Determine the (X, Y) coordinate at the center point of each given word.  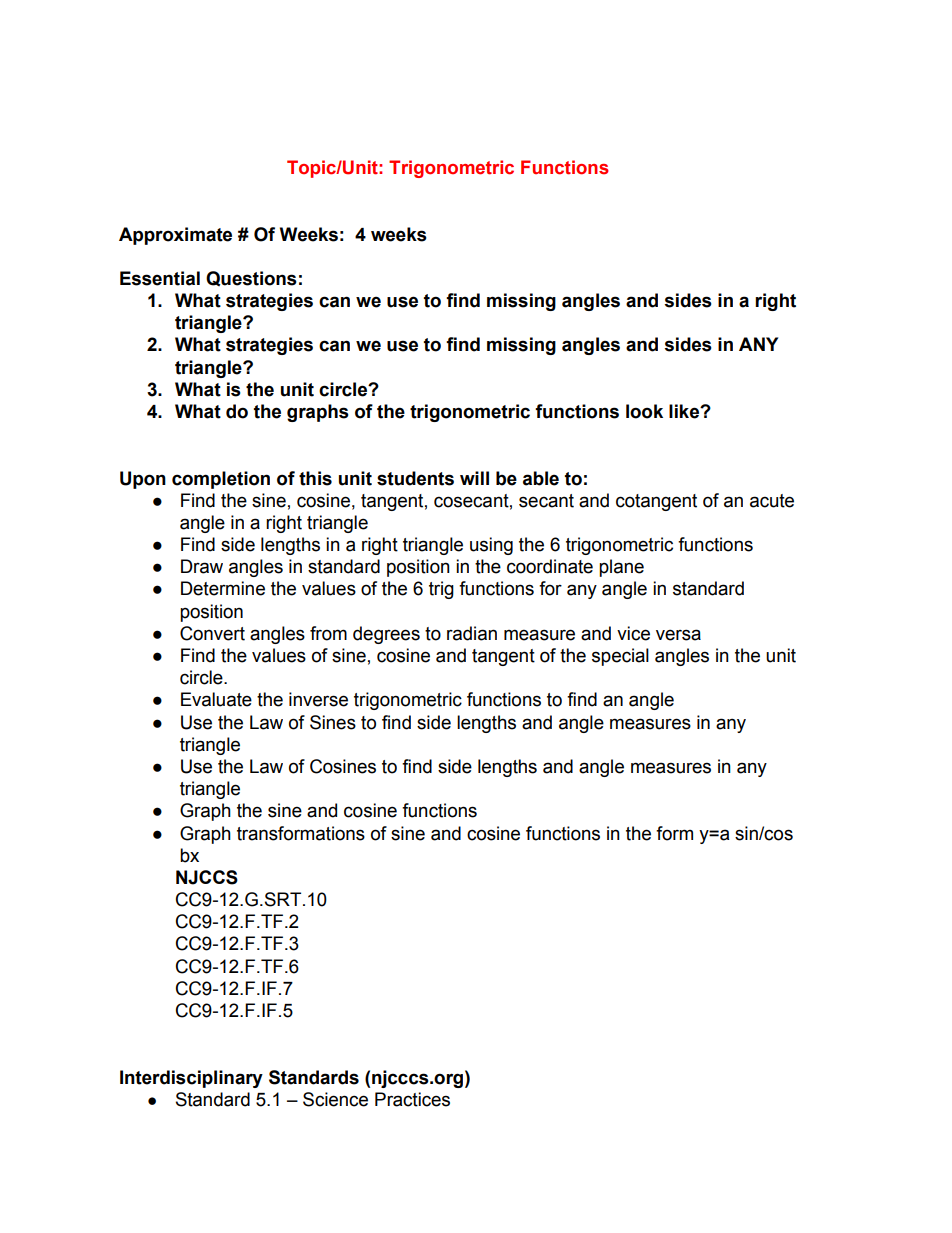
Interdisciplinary (191, 1079)
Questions (251, 278)
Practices (412, 1099)
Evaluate (216, 699)
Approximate (175, 236)
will (474, 478)
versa (678, 635)
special (620, 657)
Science (335, 1099)
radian (472, 633)
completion (221, 480)
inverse (318, 699)
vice (633, 633)
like (685, 411)
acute (772, 501)
